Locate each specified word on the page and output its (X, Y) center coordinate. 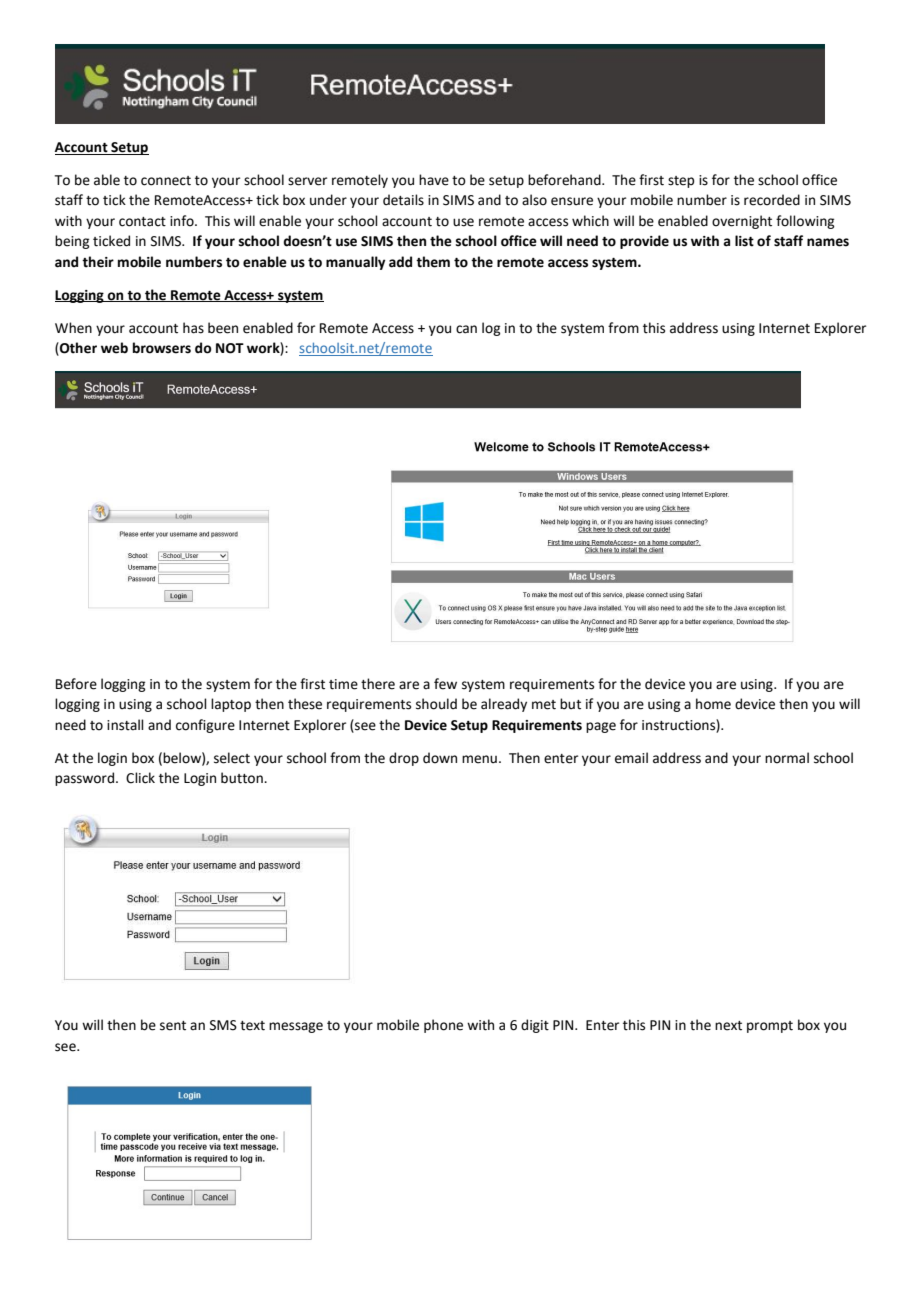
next (728, 1026)
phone (443, 1026)
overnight (742, 222)
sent (173, 1026)
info (183, 221)
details (403, 200)
